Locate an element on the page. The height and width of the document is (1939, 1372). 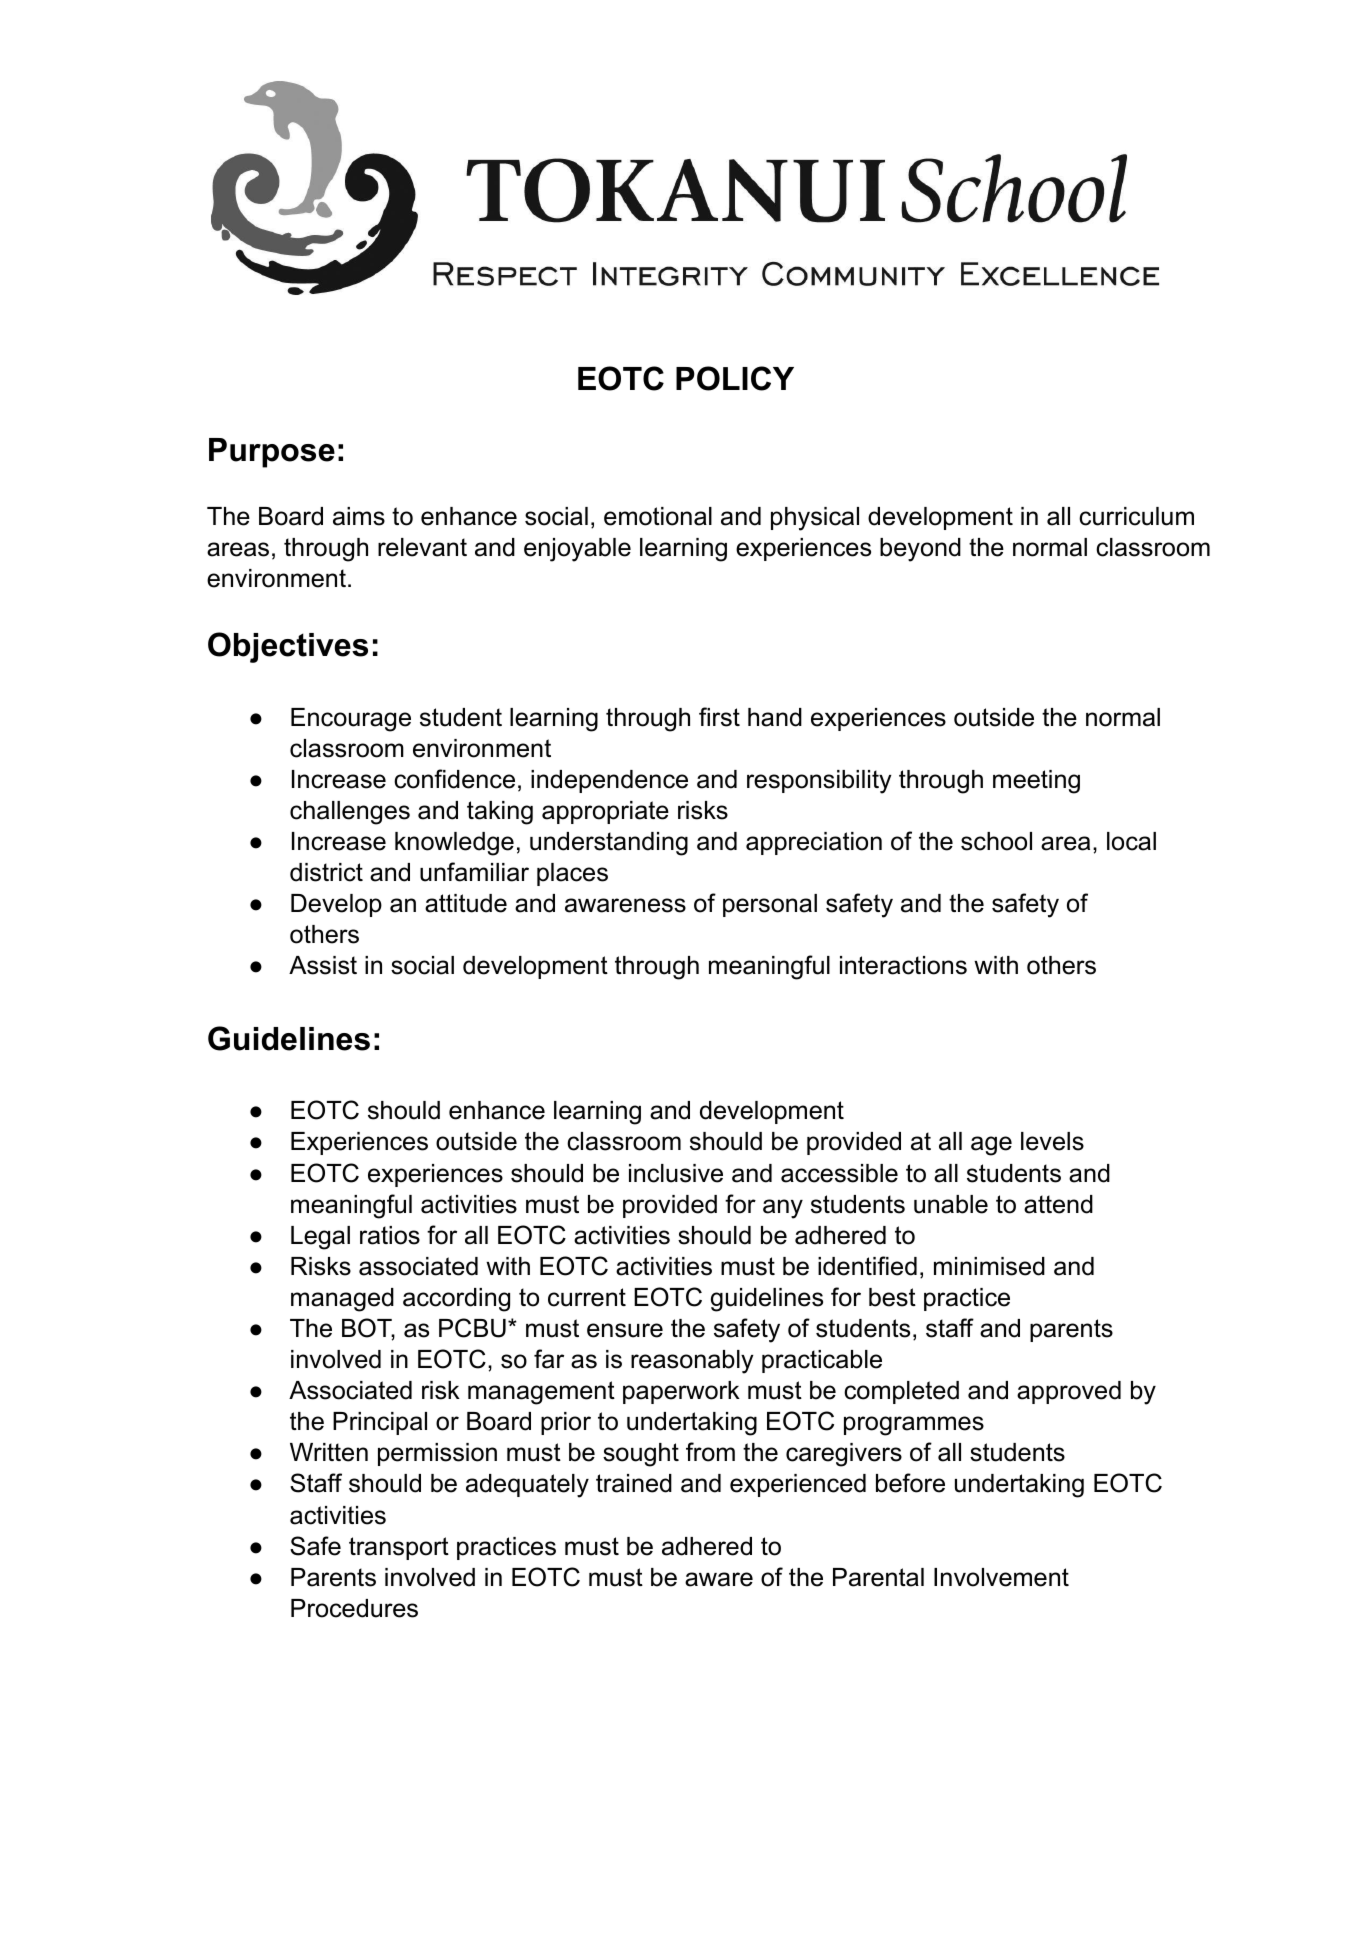
curriculum is located at coordinates (1136, 516).
